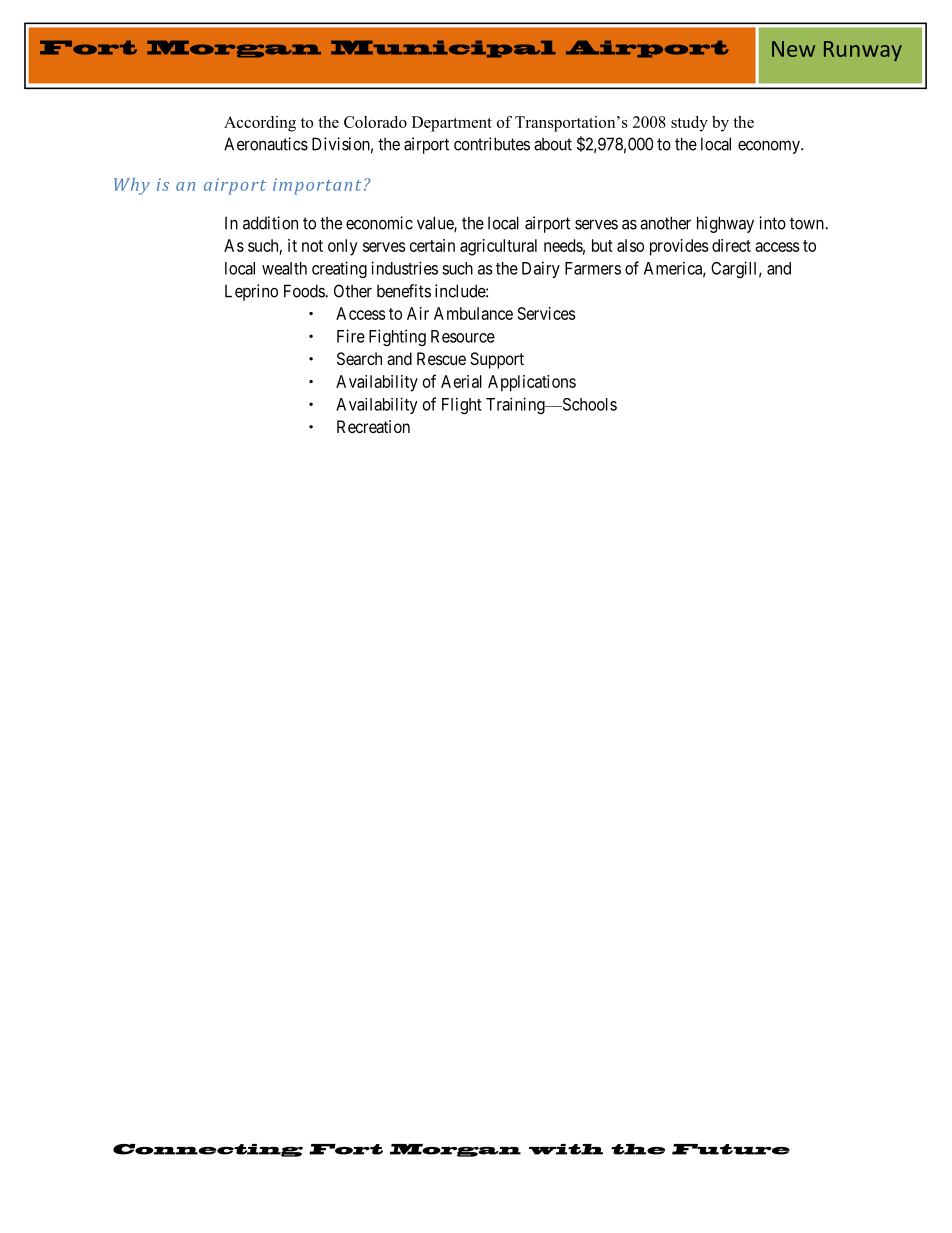 The width and height of the document is (952, 1233). I want to click on New, so click(793, 49).
